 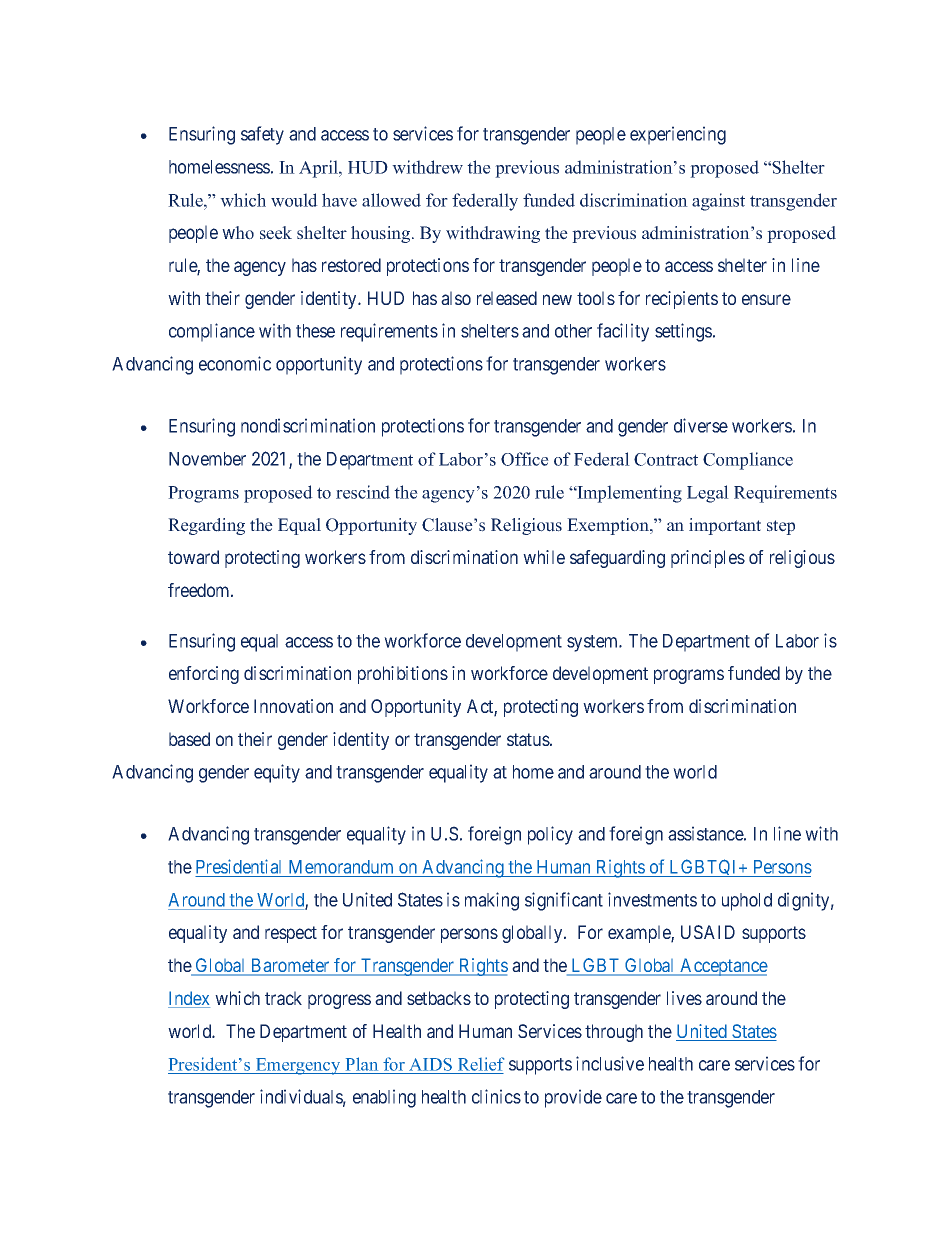 I want to click on policy, so click(x=550, y=835).
